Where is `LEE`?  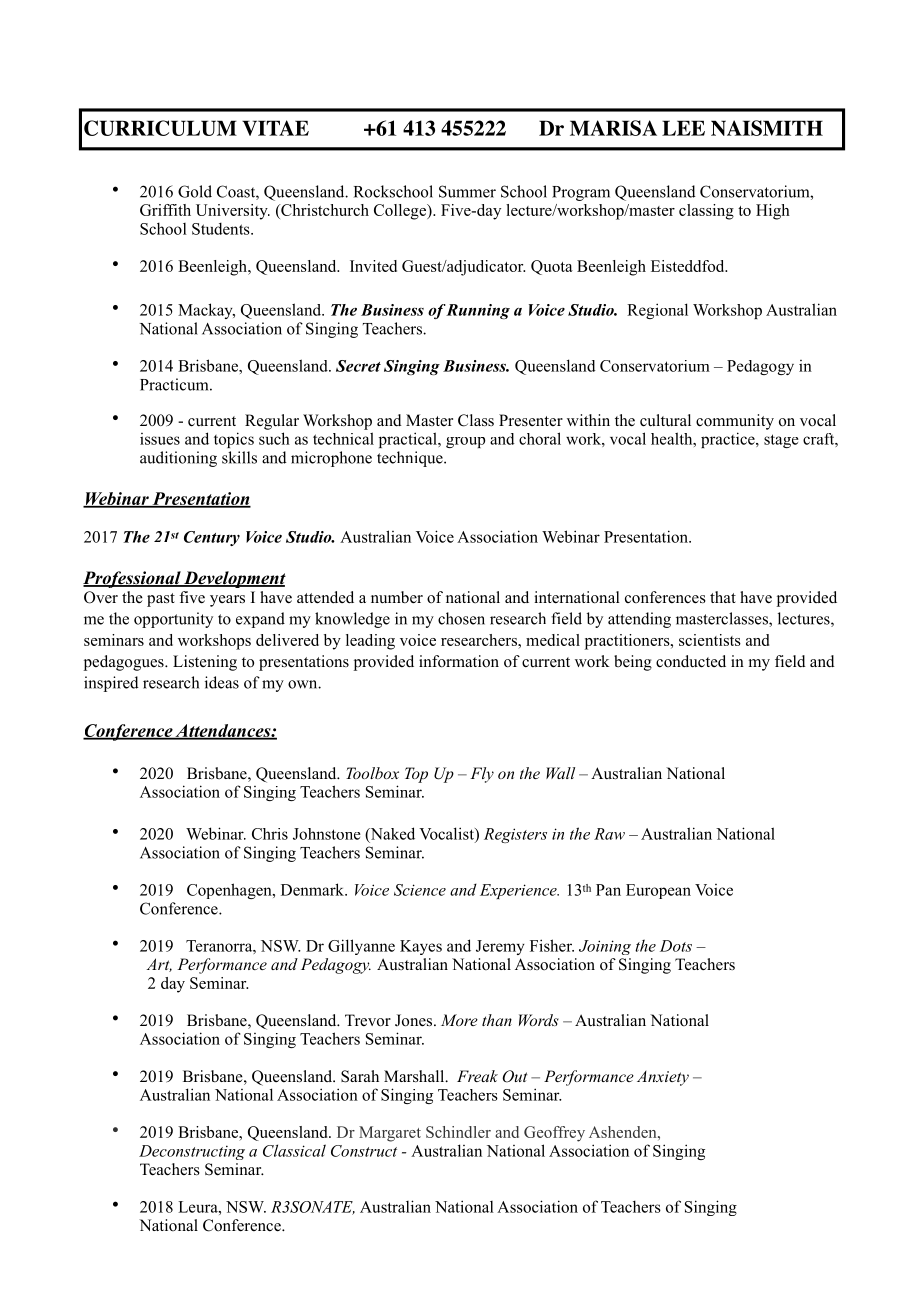
LEE is located at coordinates (683, 128).
